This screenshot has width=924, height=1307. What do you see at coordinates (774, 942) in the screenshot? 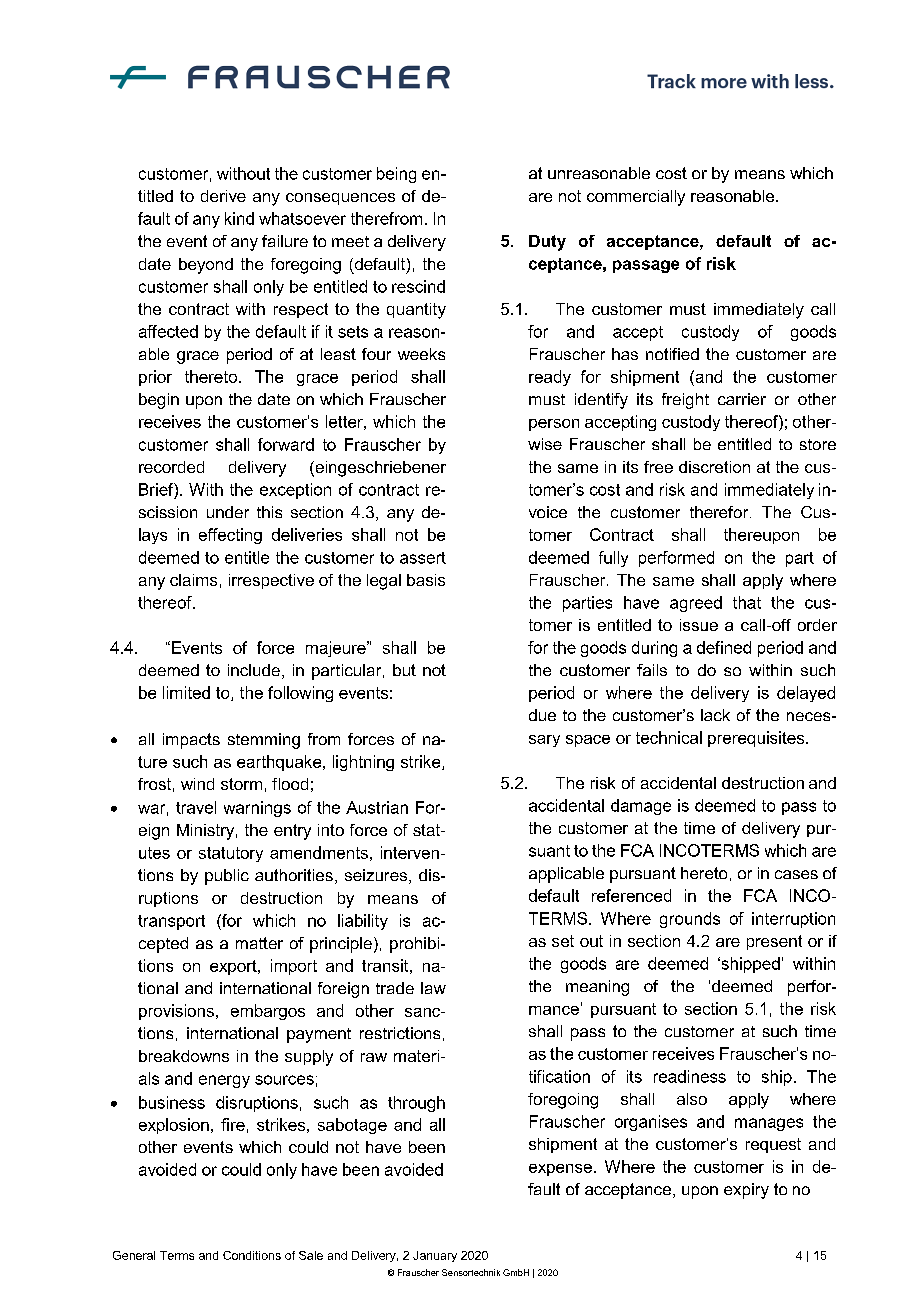
I see `present` at bounding box center [774, 942].
